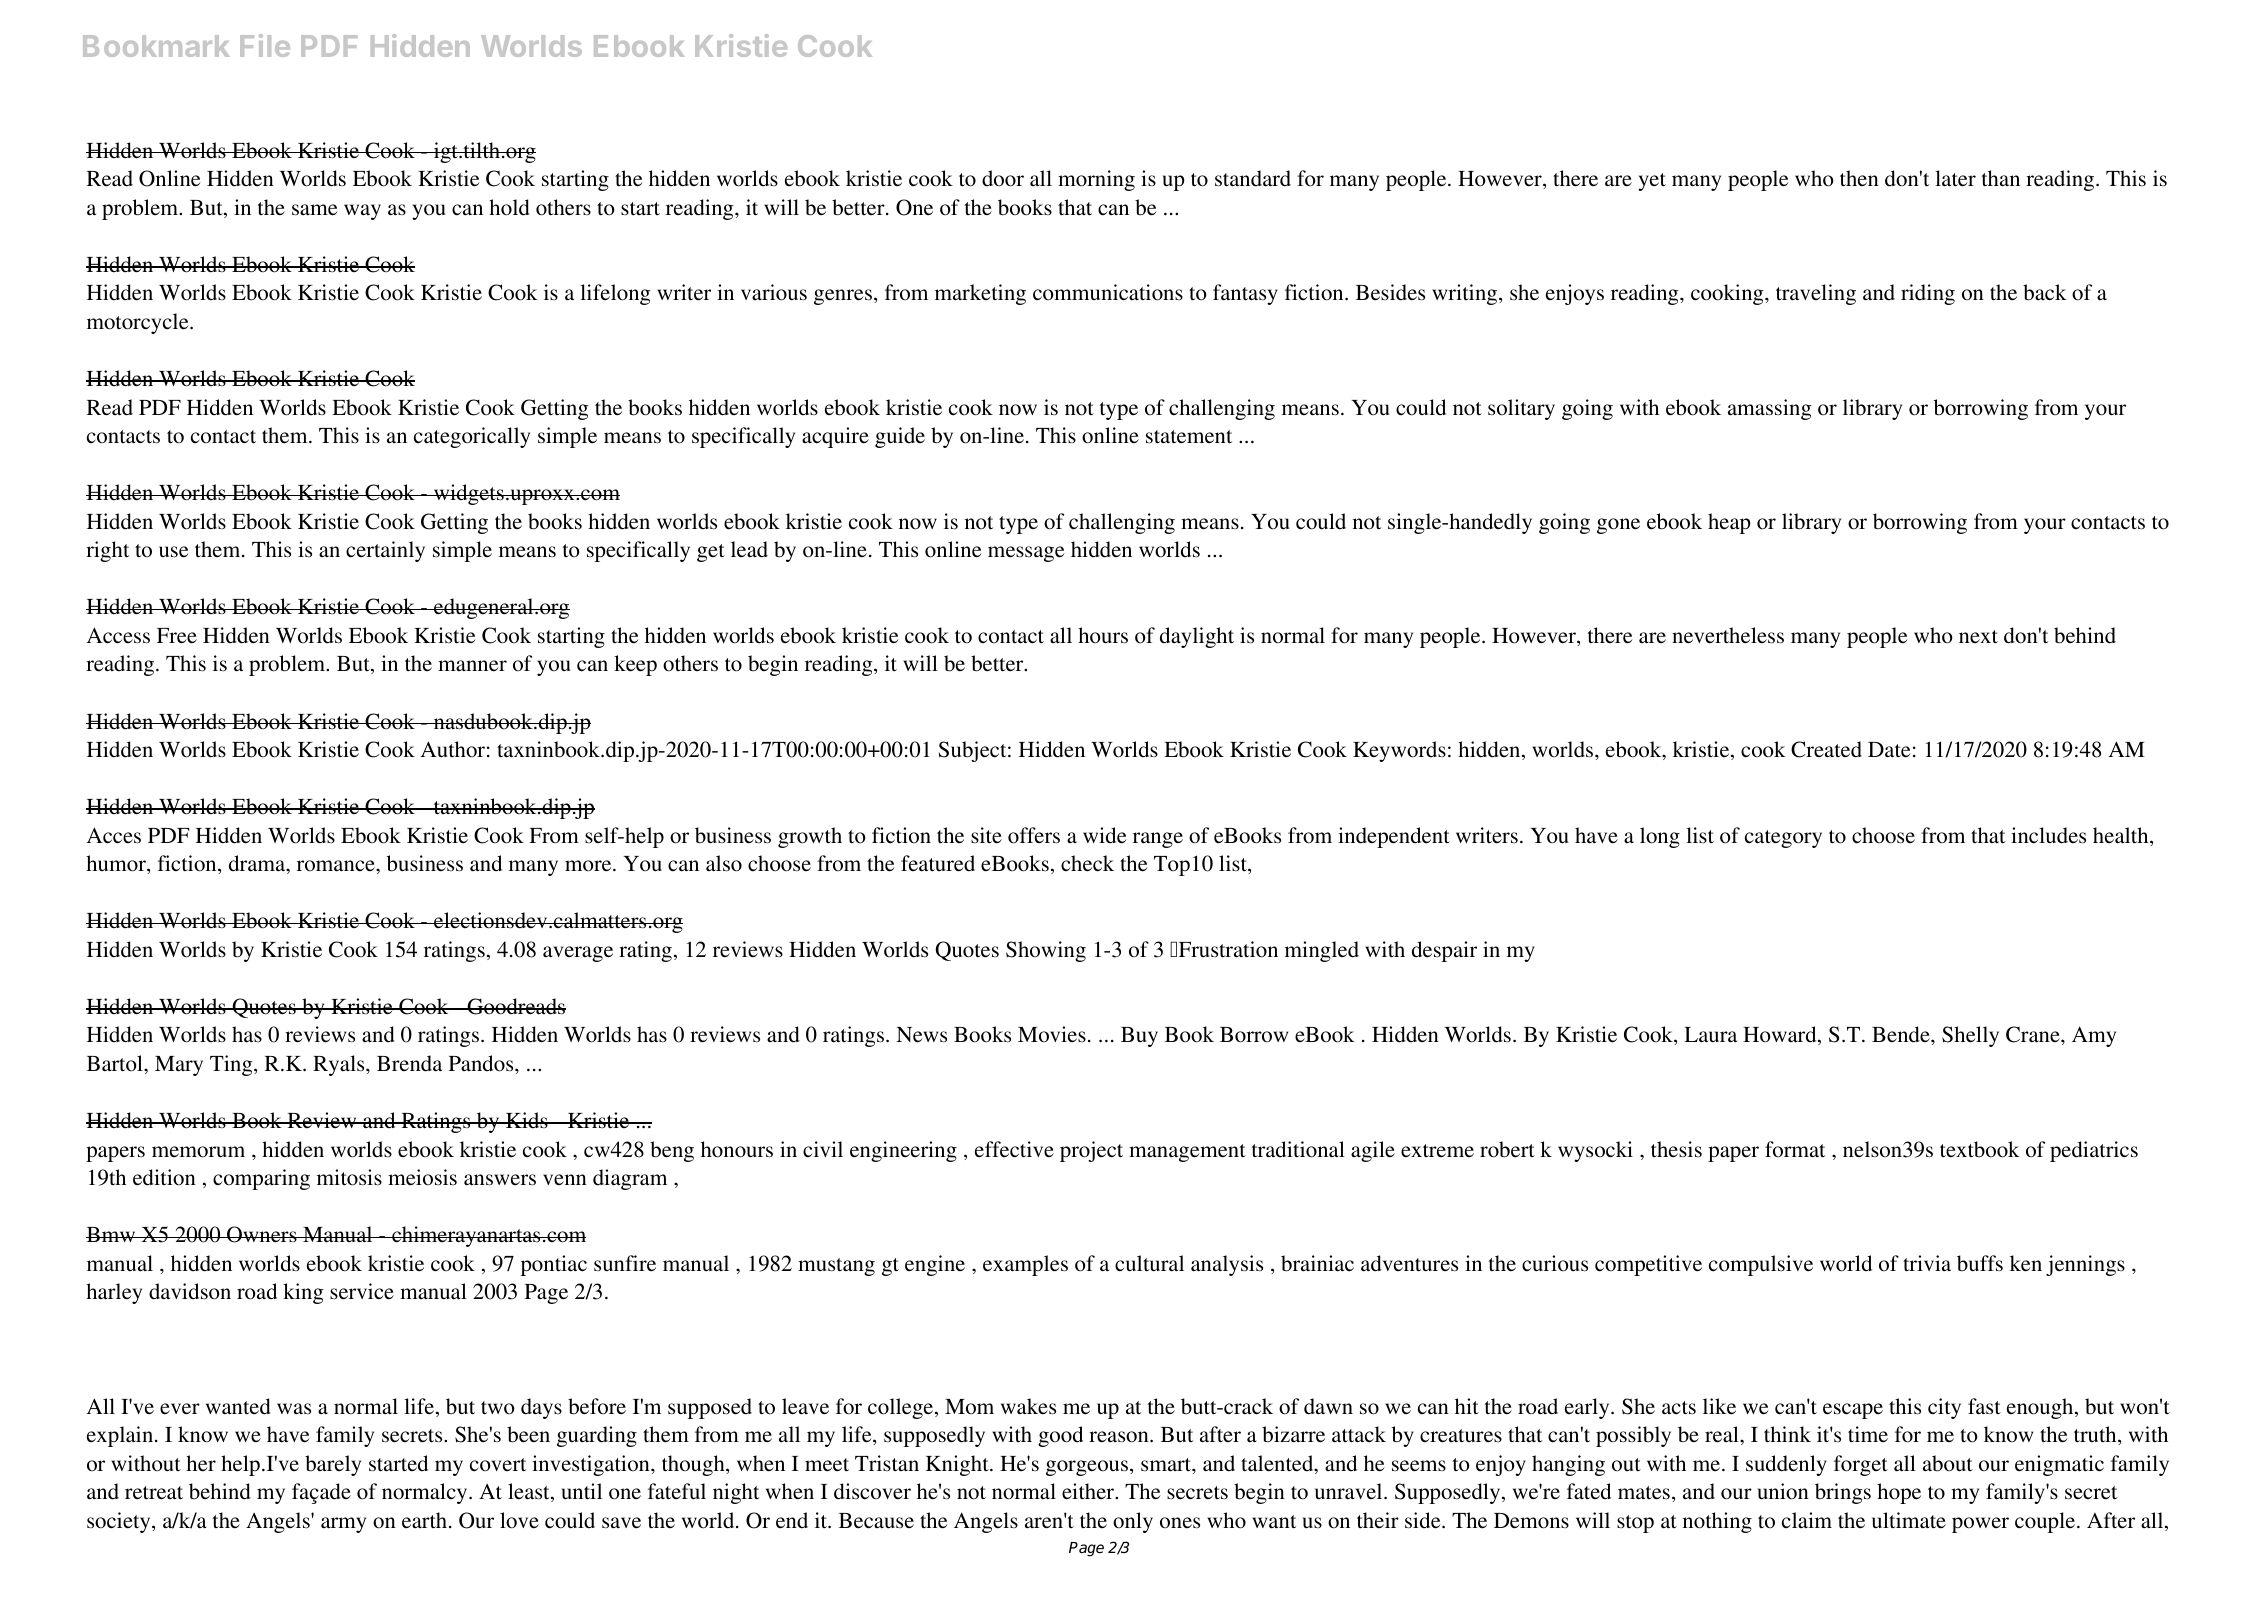 The width and height of the image is (2265, 1602). I want to click on amassing, so click(1769, 409).
